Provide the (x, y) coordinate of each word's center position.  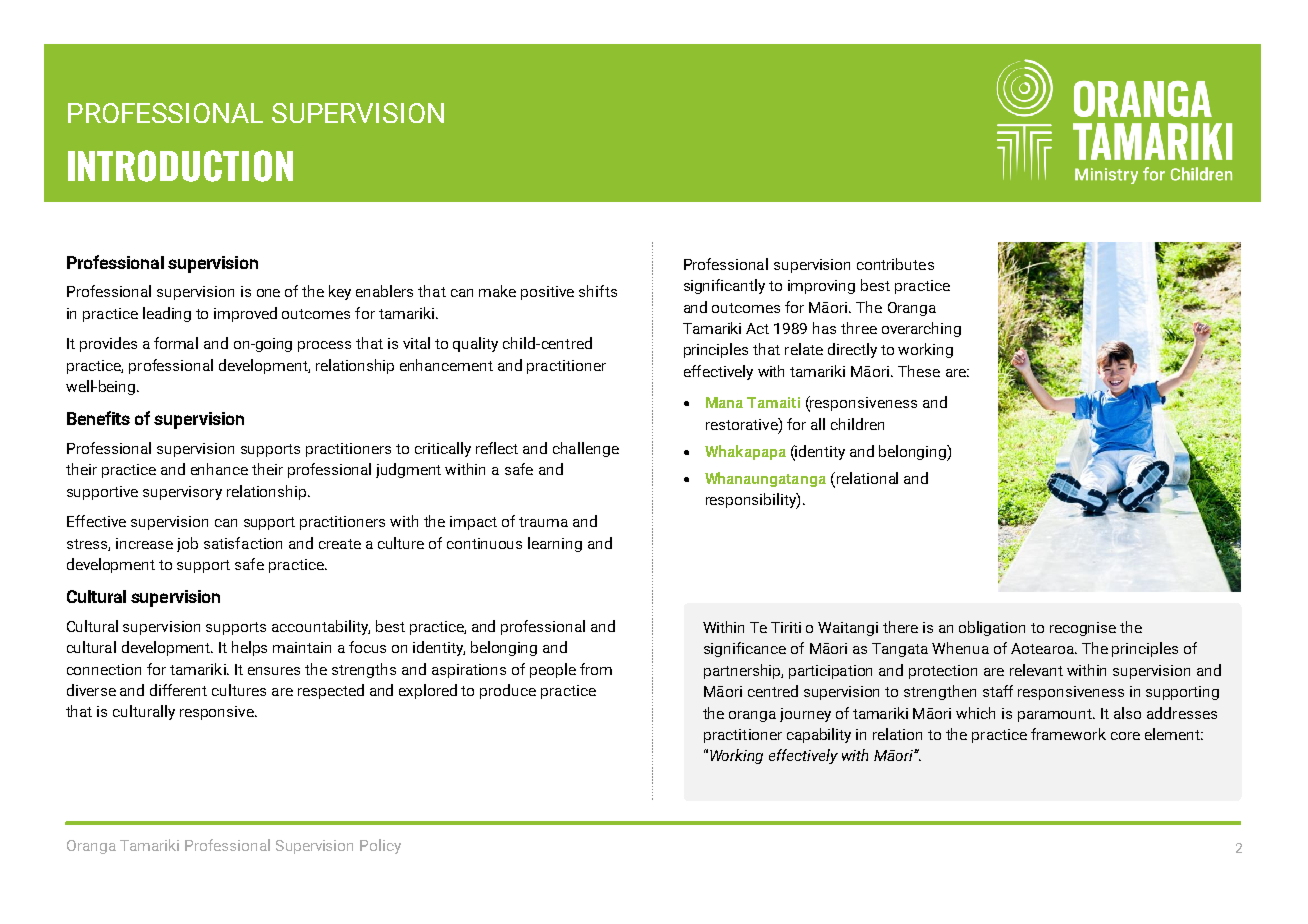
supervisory (182, 493)
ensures (274, 671)
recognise (1083, 629)
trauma (543, 522)
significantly (724, 286)
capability (819, 735)
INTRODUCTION (180, 166)
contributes (895, 264)
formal (176, 343)
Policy (380, 846)
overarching (921, 329)
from (596, 669)
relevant (1036, 670)
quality (475, 344)
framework (1068, 734)
